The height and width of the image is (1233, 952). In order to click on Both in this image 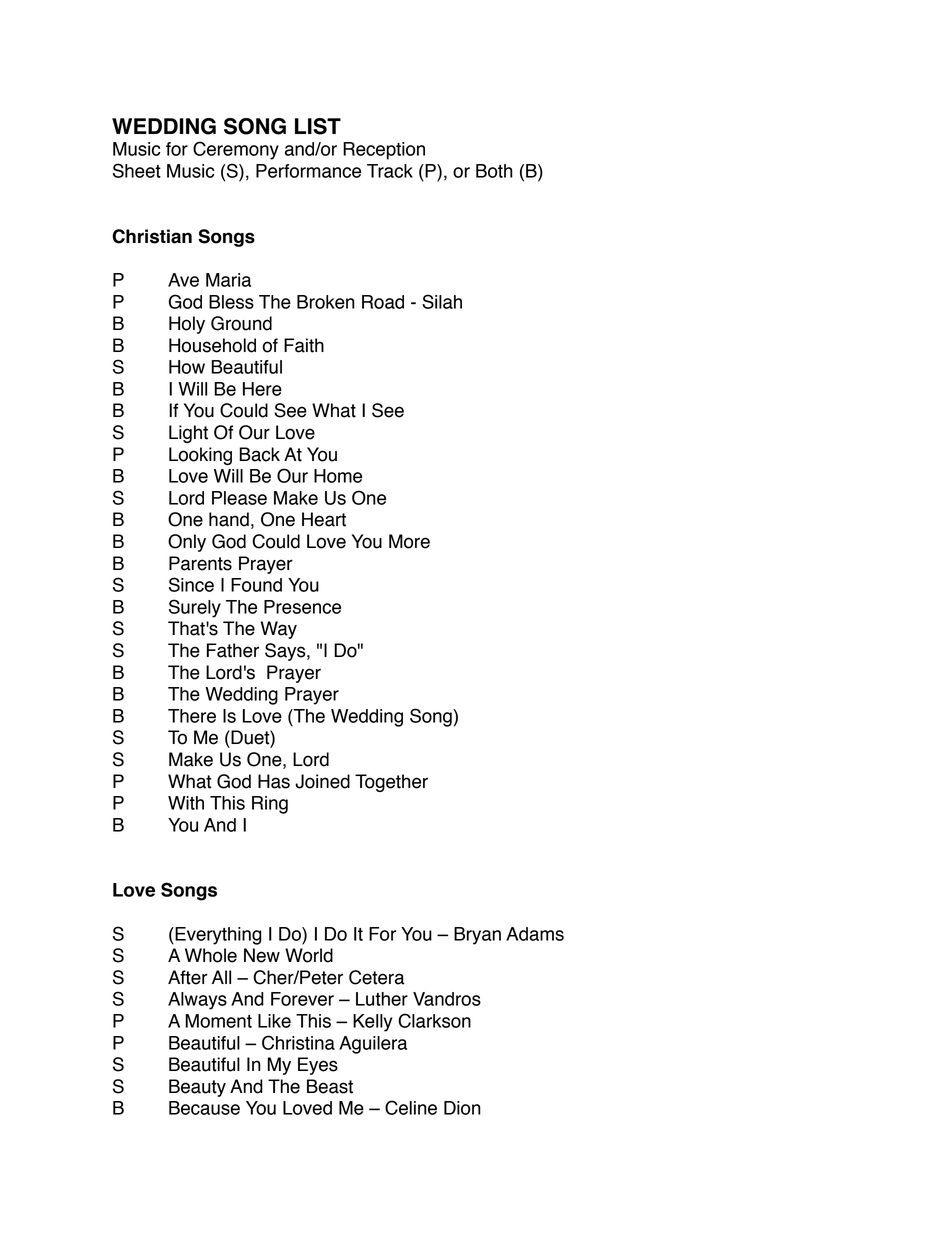, I will do `click(494, 171)`.
